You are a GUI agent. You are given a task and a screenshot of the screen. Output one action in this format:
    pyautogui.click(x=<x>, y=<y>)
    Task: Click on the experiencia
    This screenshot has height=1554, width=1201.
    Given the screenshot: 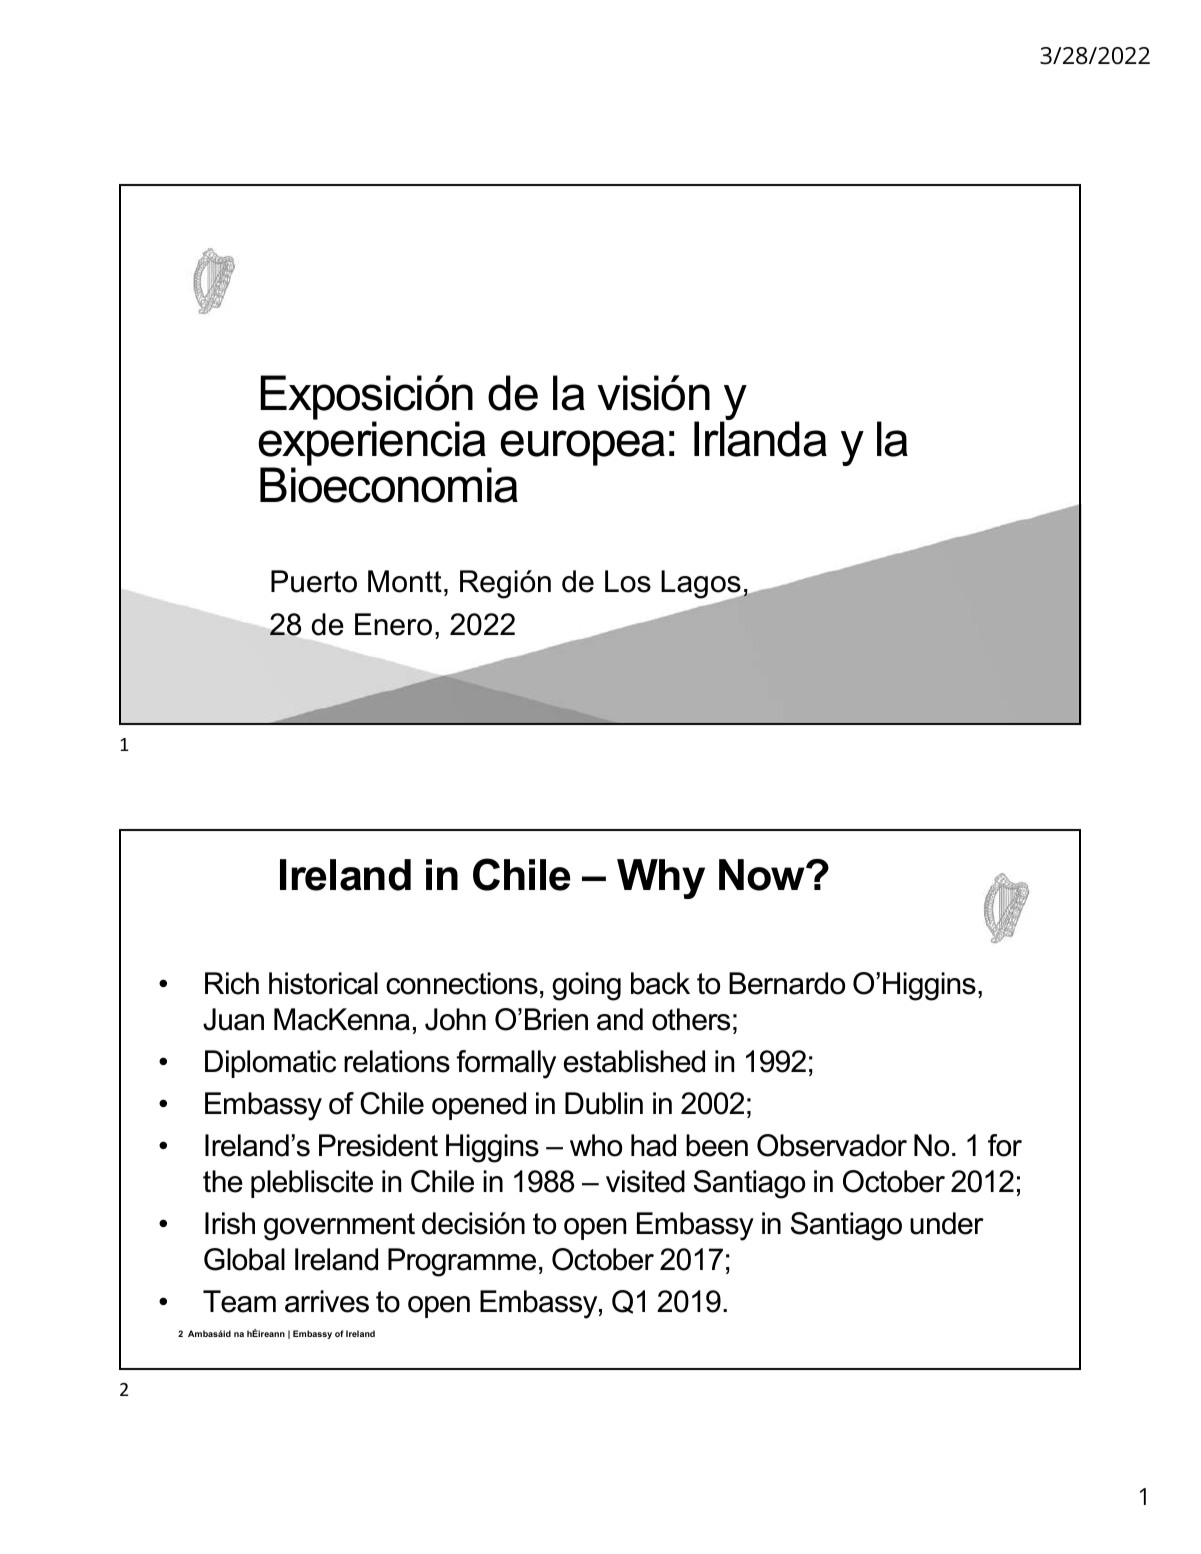 What is the action you would take?
    pyautogui.click(x=373, y=443)
